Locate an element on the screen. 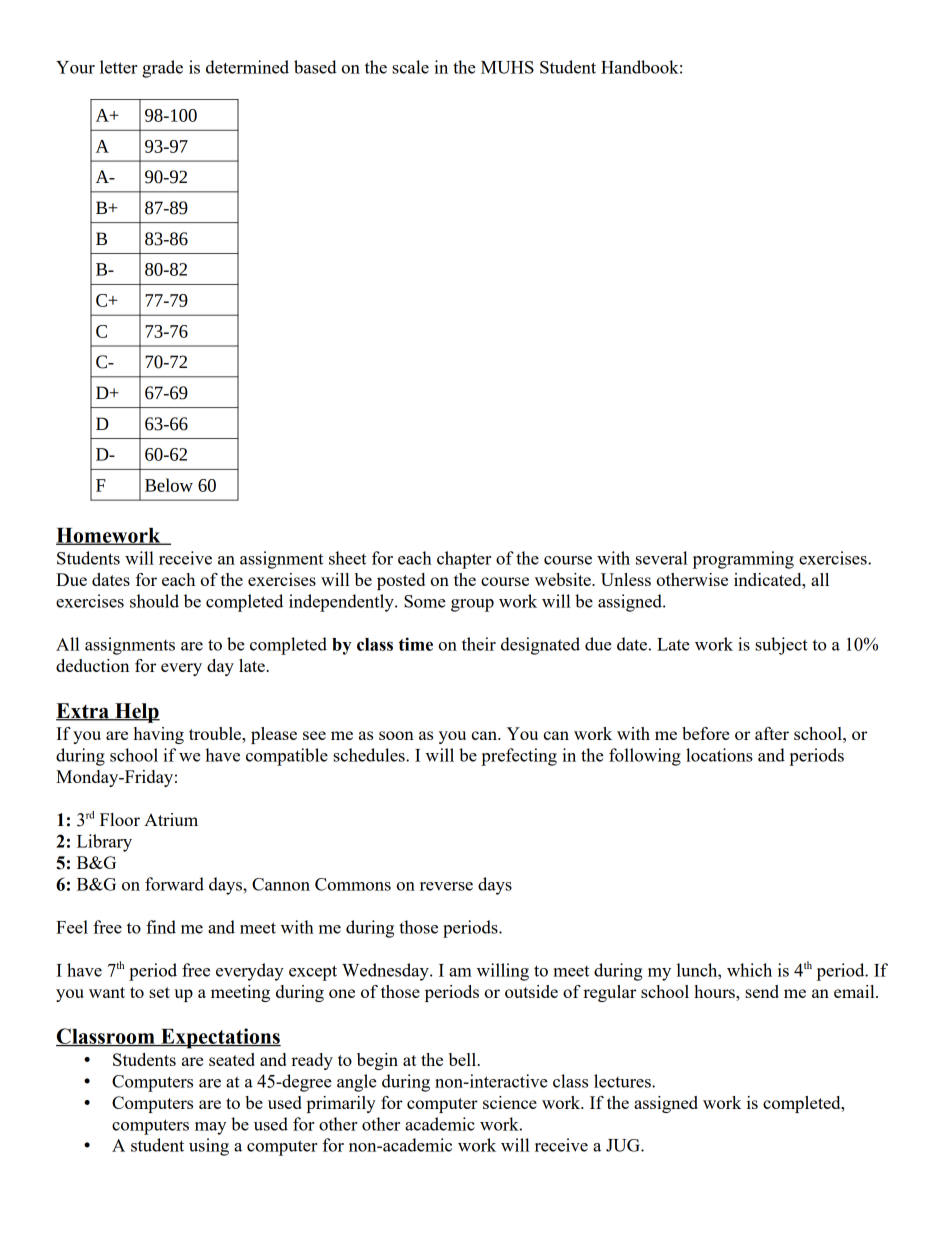 This screenshot has height=1233, width=952. scale is located at coordinates (410, 67).
